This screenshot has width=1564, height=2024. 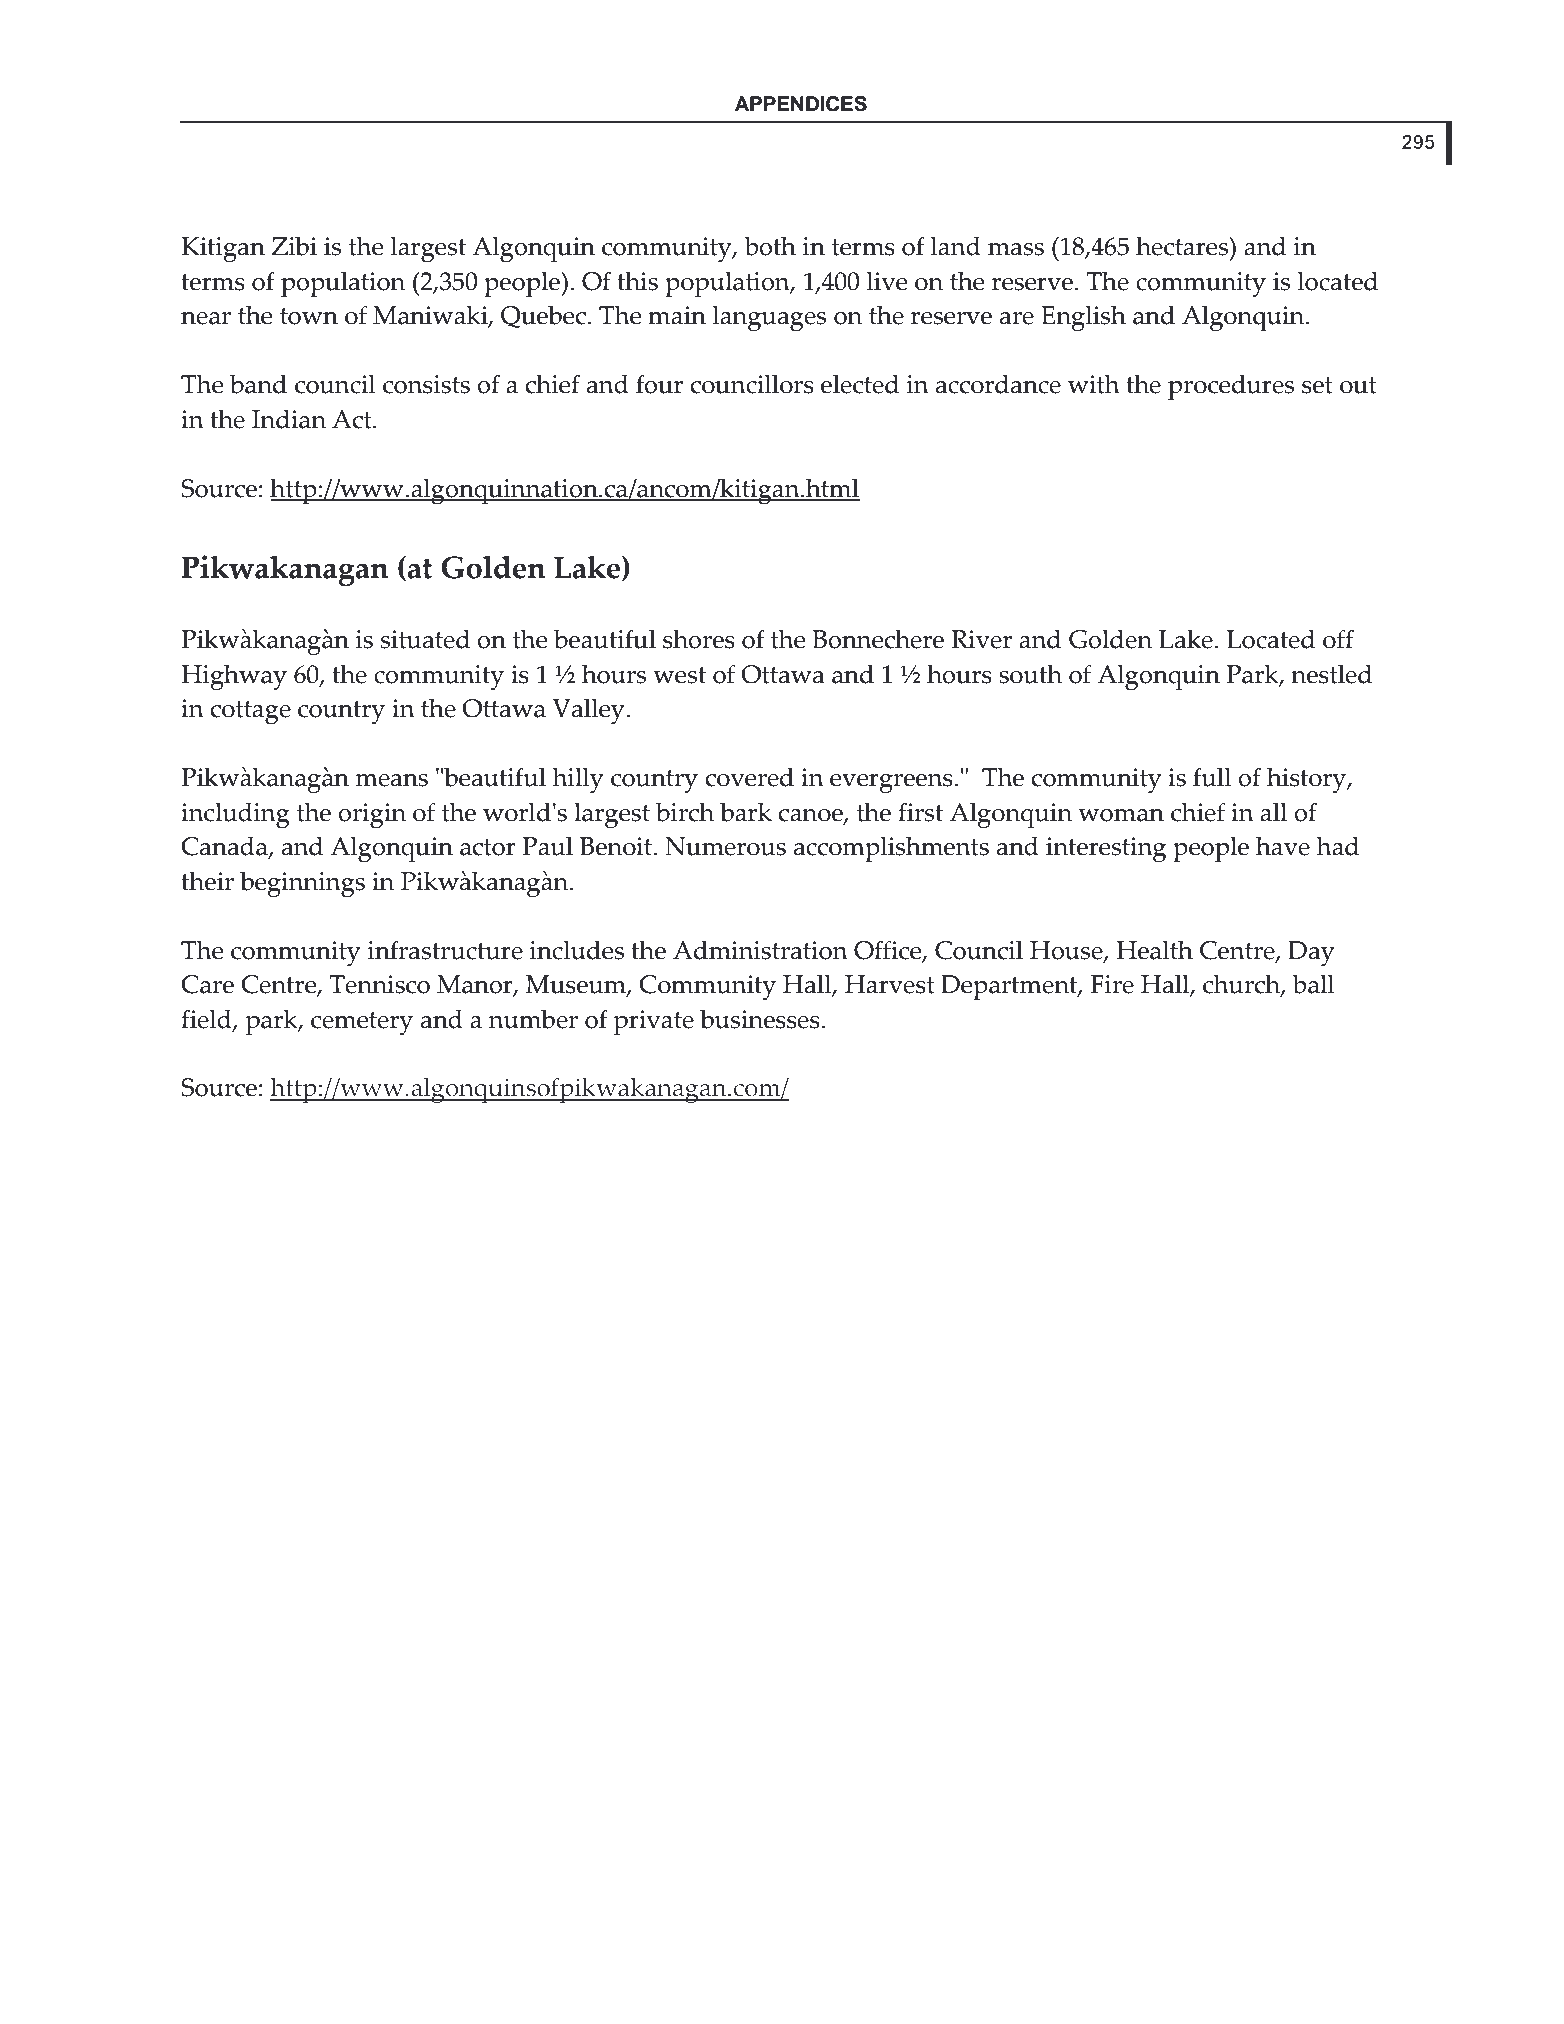 What do you see at coordinates (699, 639) in the screenshot?
I see `shores` at bounding box center [699, 639].
